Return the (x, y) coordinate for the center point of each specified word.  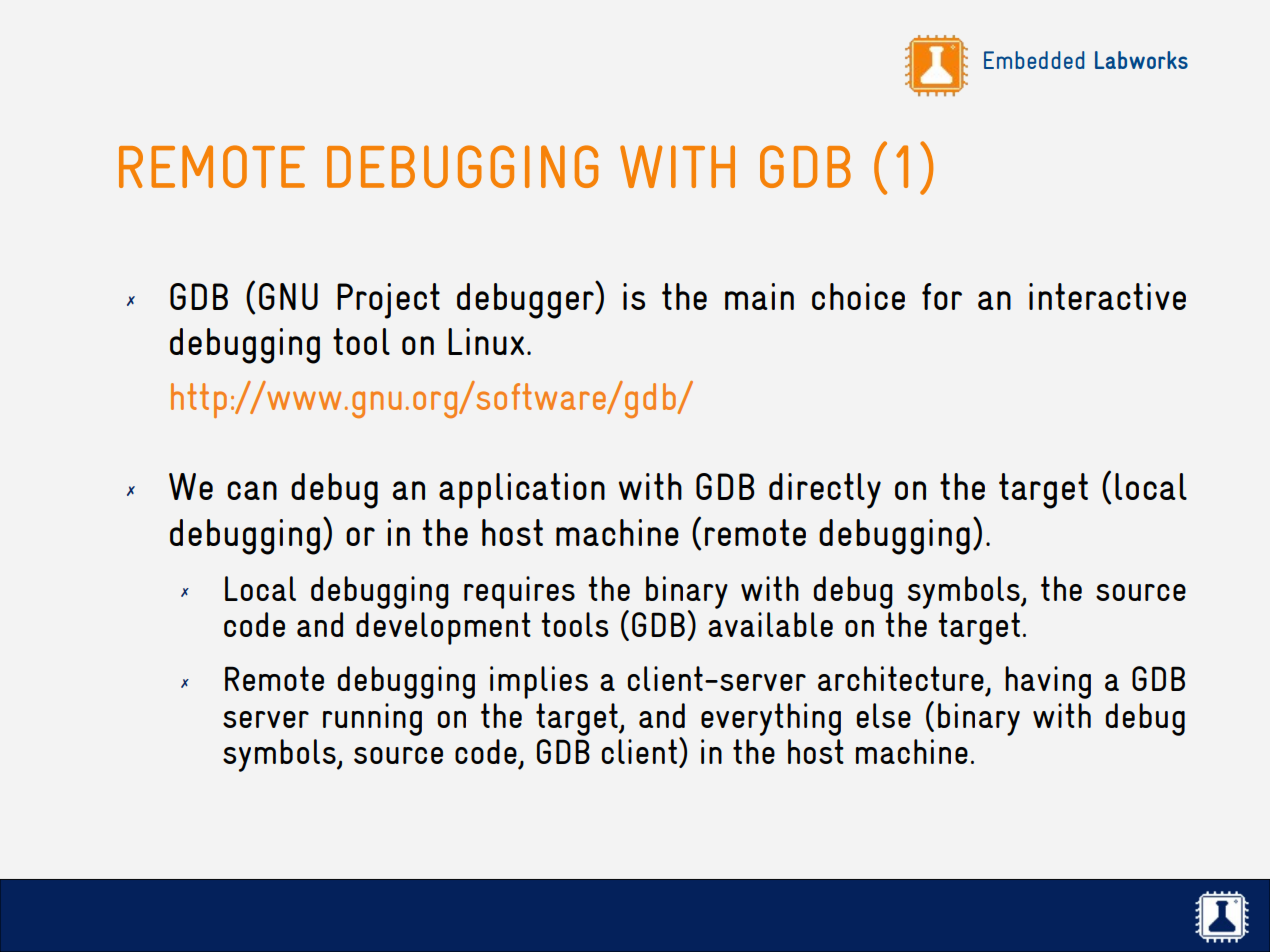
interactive (1107, 296)
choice (858, 296)
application (522, 491)
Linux (486, 341)
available (770, 624)
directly (825, 491)
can (252, 490)
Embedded (1034, 60)
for (942, 296)
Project (388, 301)
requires (519, 592)
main (759, 296)
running (372, 719)
